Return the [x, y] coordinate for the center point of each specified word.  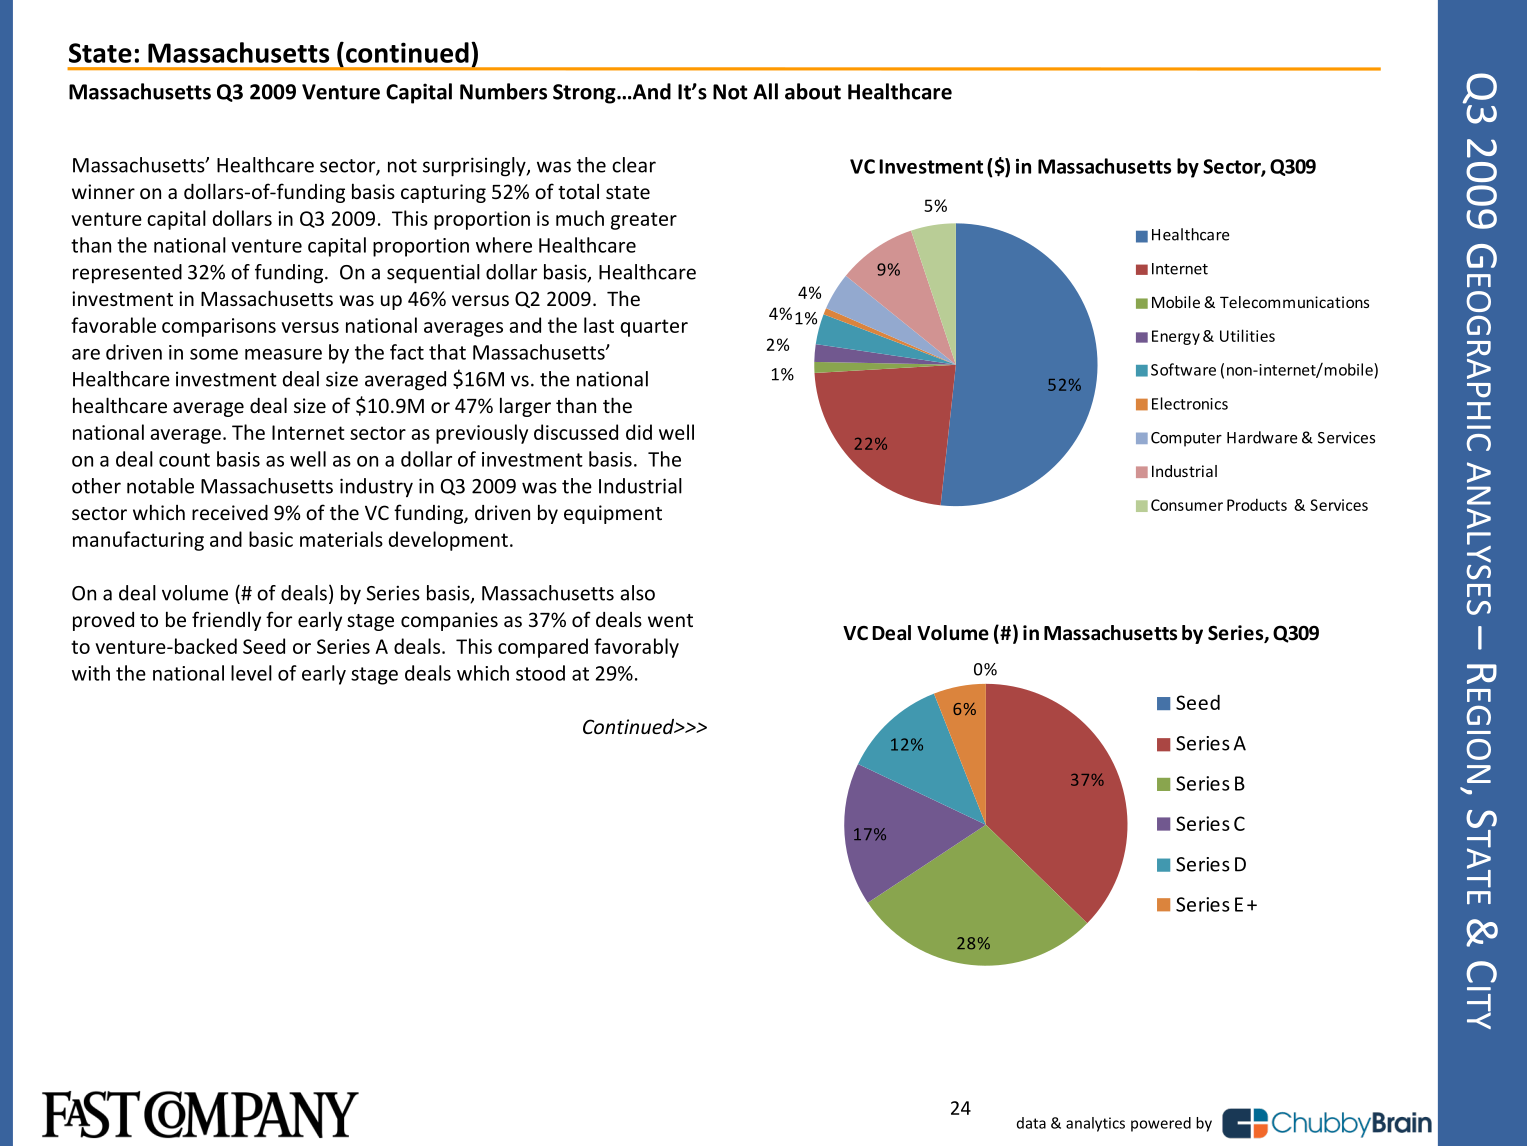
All [765, 91]
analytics [1095, 1124]
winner [103, 191]
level [251, 673]
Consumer [1187, 505]
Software [1183, 369]
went [670, 620]
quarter [654, 328]
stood [540, 673]
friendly [226, 621]
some [214, 354]
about [813, 91]
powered [1161, 1124]
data [1031, 1123]
